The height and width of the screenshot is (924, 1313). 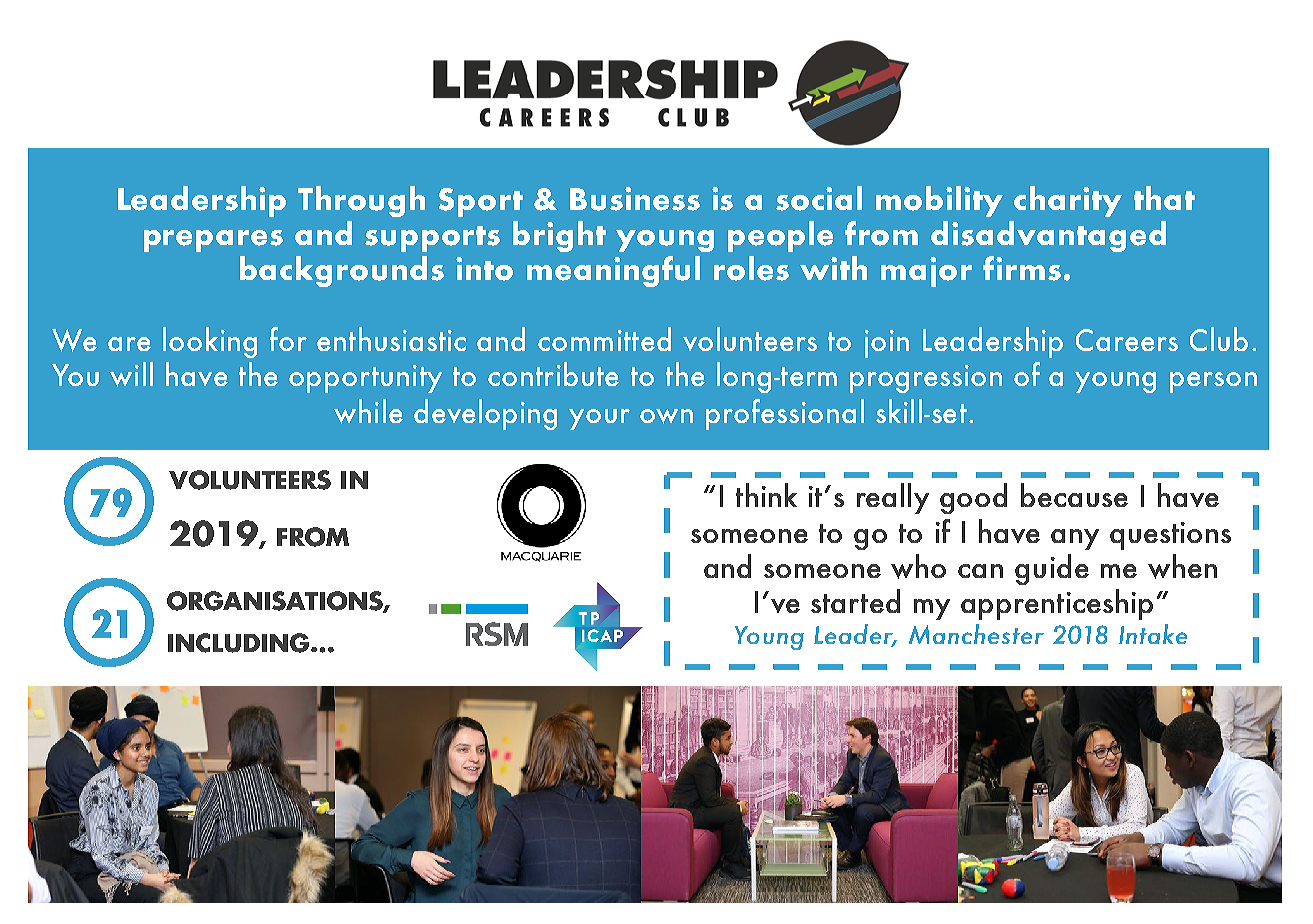 I want to click on committed, so click(x=604, y=339).
